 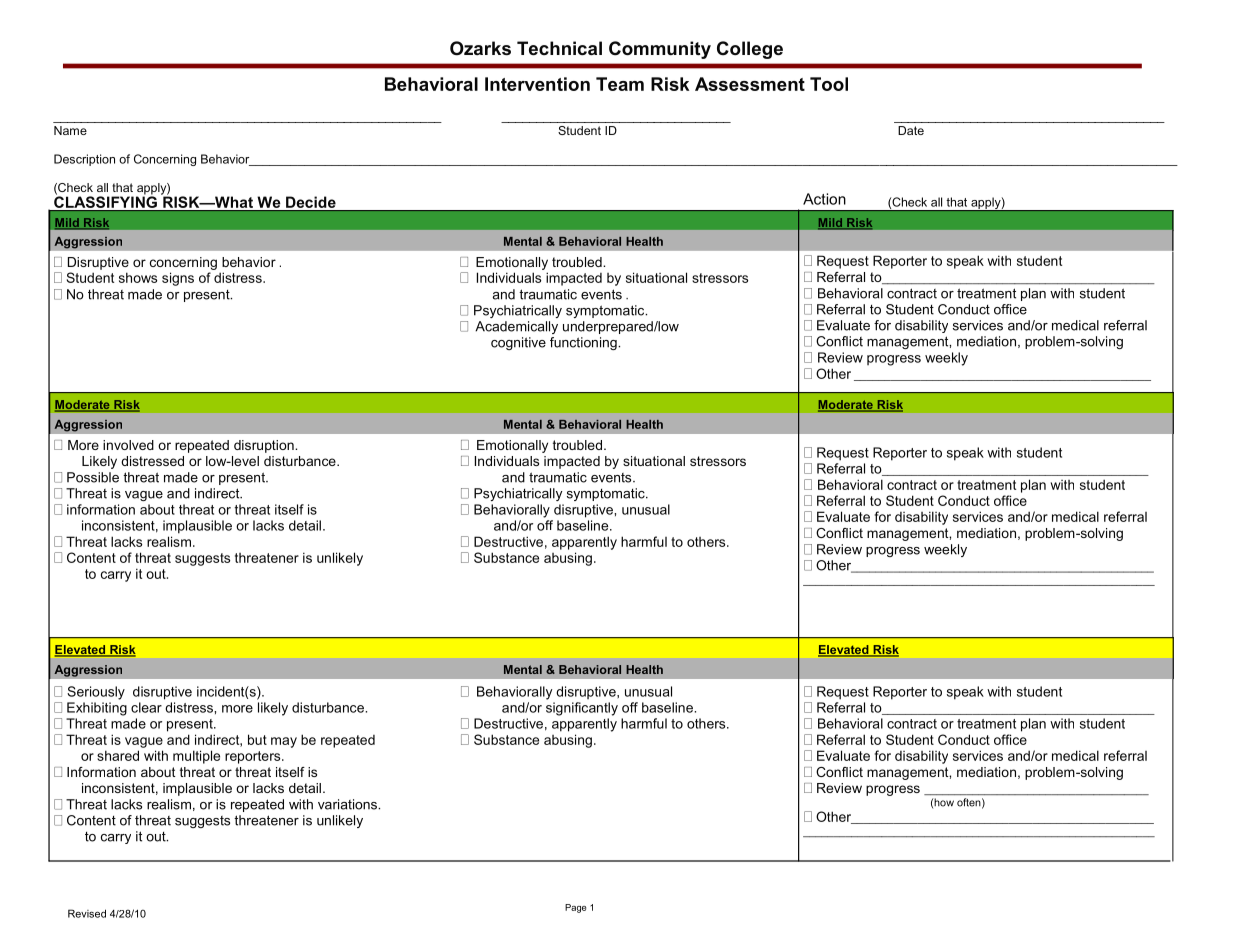 What do you see at coordinates (582, 709) in the document?
I see `significantly` at bounding box center [582, 709].
